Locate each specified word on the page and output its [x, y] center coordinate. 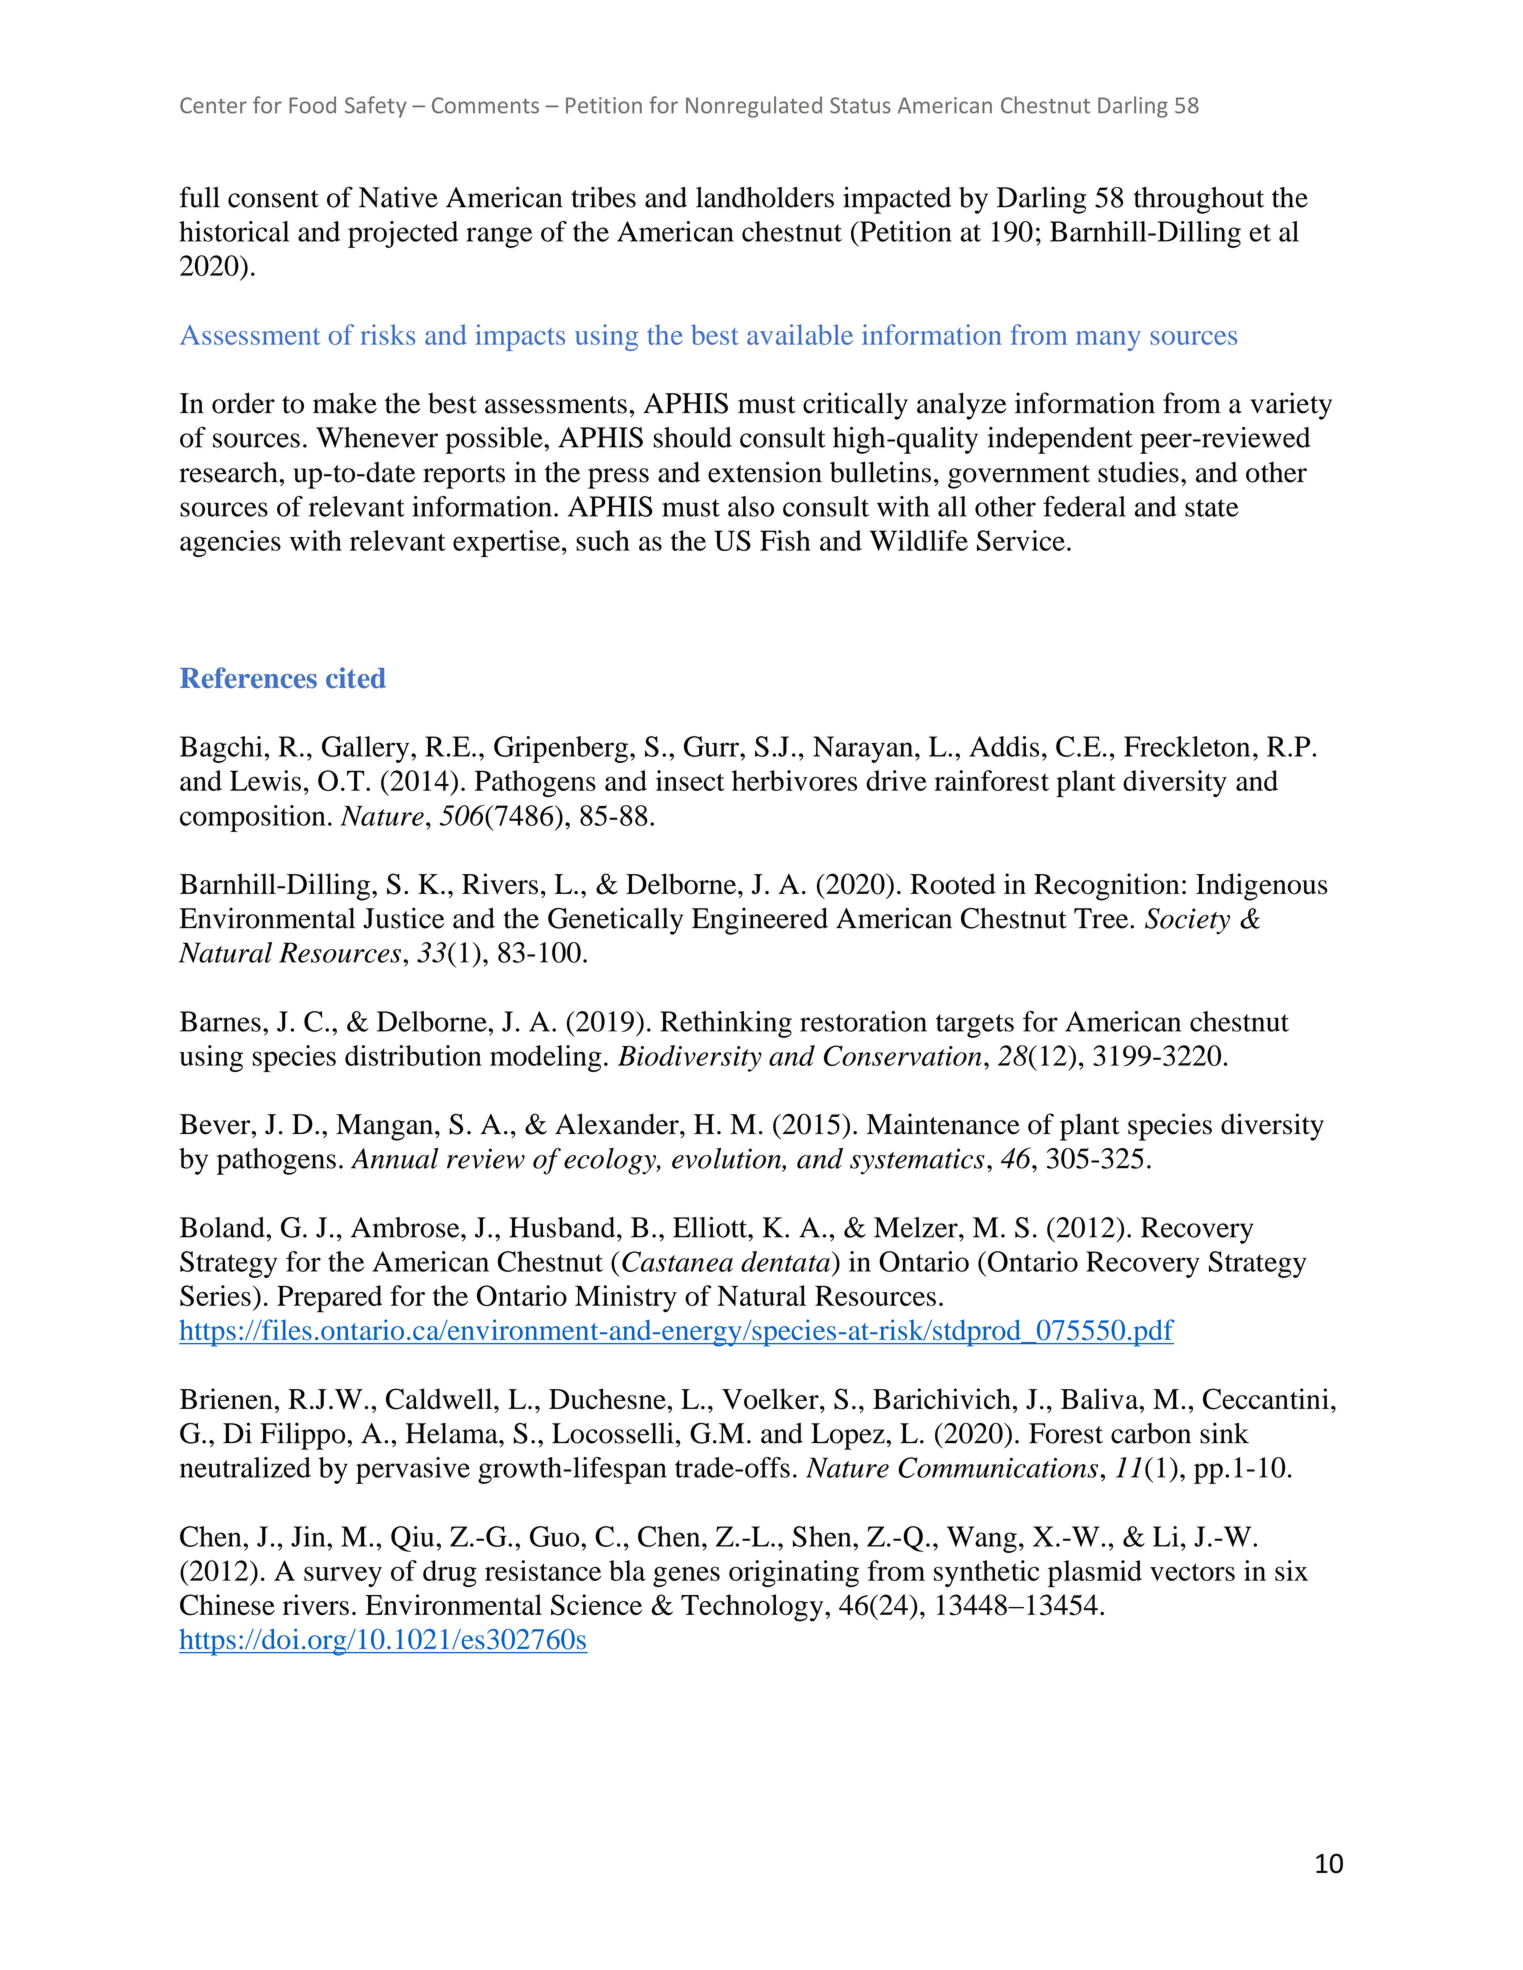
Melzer [917, 1227]
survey [343, 1576]
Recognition [1107, 887]
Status [860, 105]
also [751, 506]
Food [312, 105]
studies [1138, 472]
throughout [1199, 200]
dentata [785, 1261]
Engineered [760, 921]
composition [253, 818]
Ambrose [406, 1227]
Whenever [377, 437]
